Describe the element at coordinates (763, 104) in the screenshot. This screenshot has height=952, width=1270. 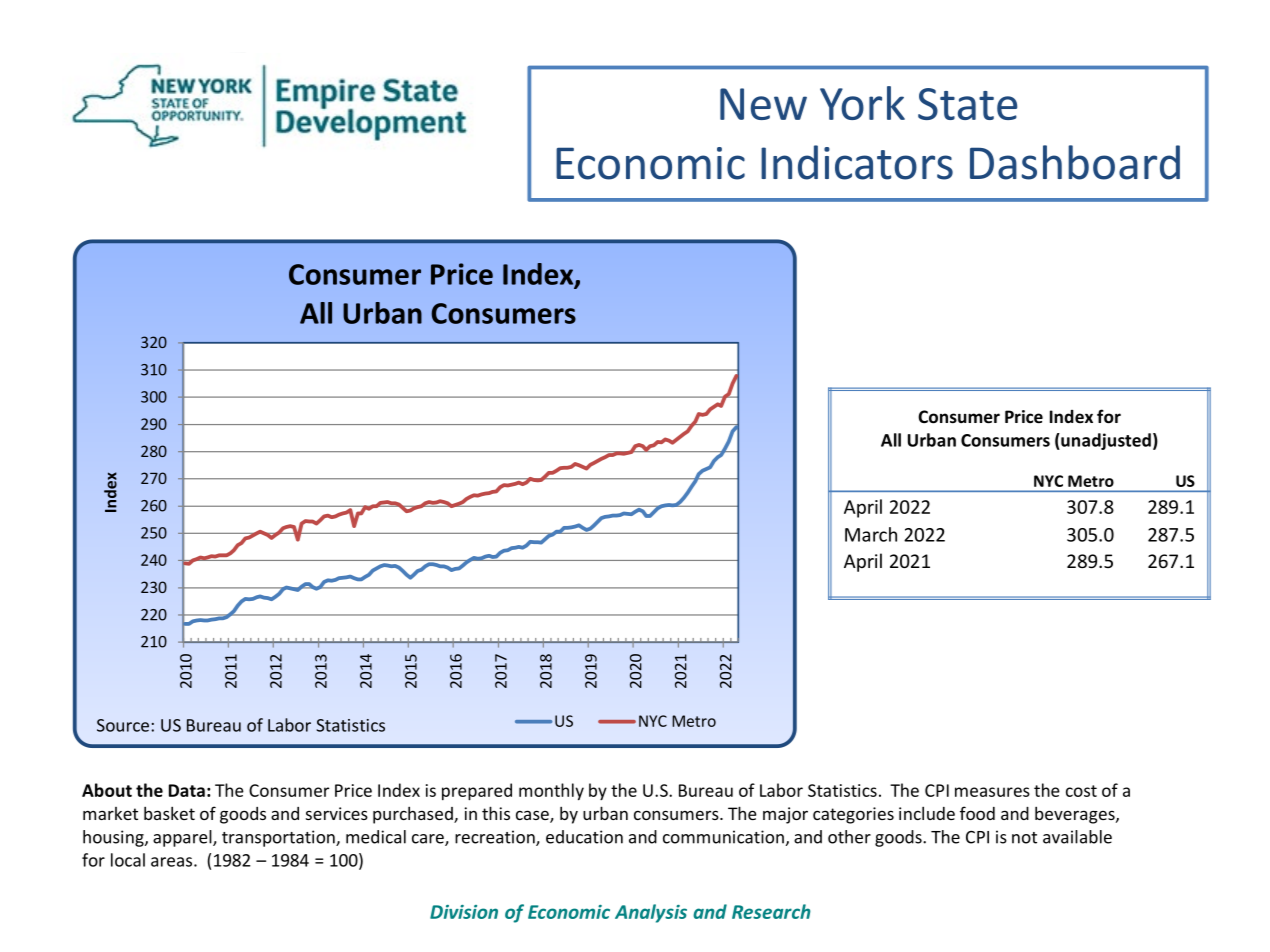
I see `New` at that location.
